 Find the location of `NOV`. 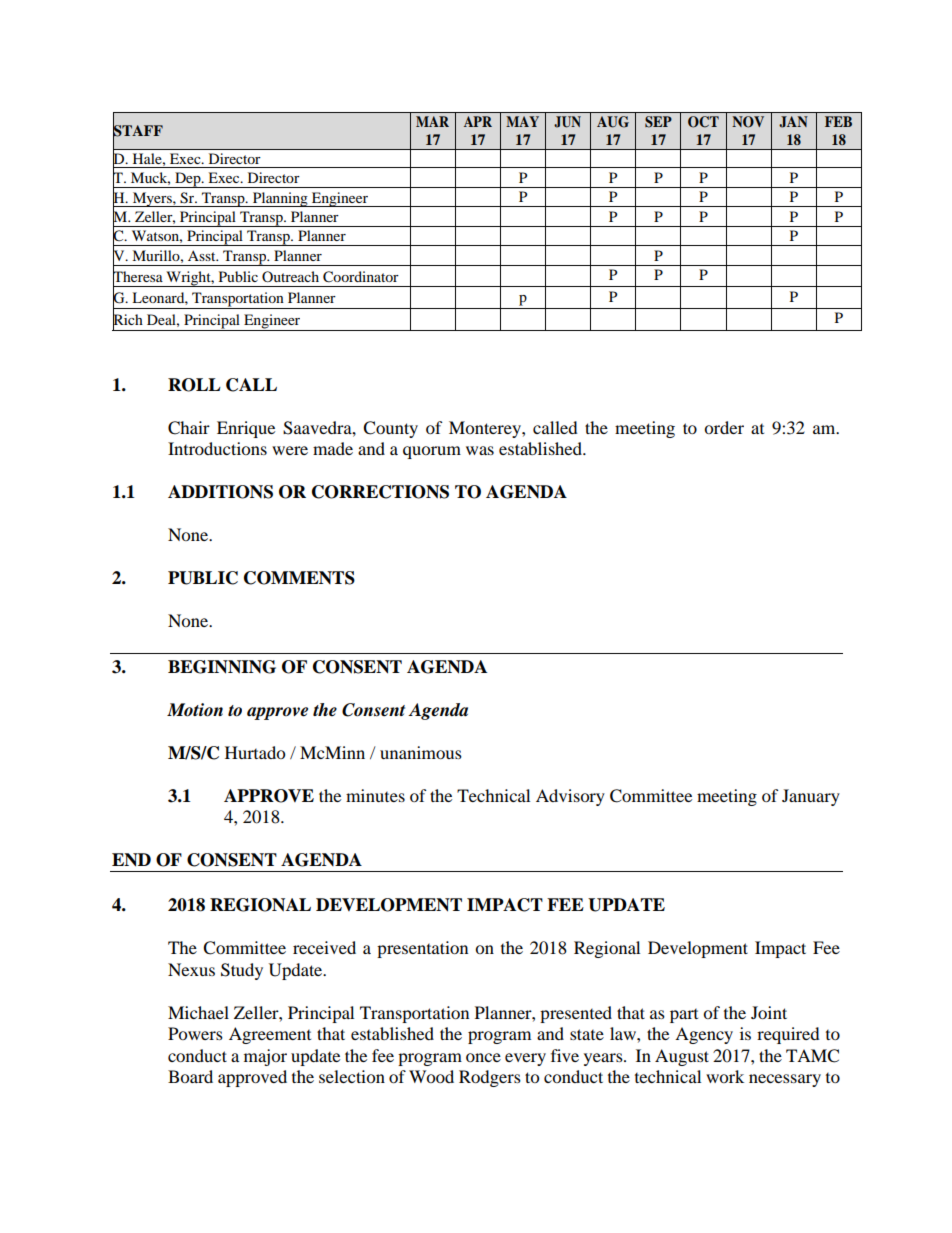

NOV is located at coordinates (748, 122).
